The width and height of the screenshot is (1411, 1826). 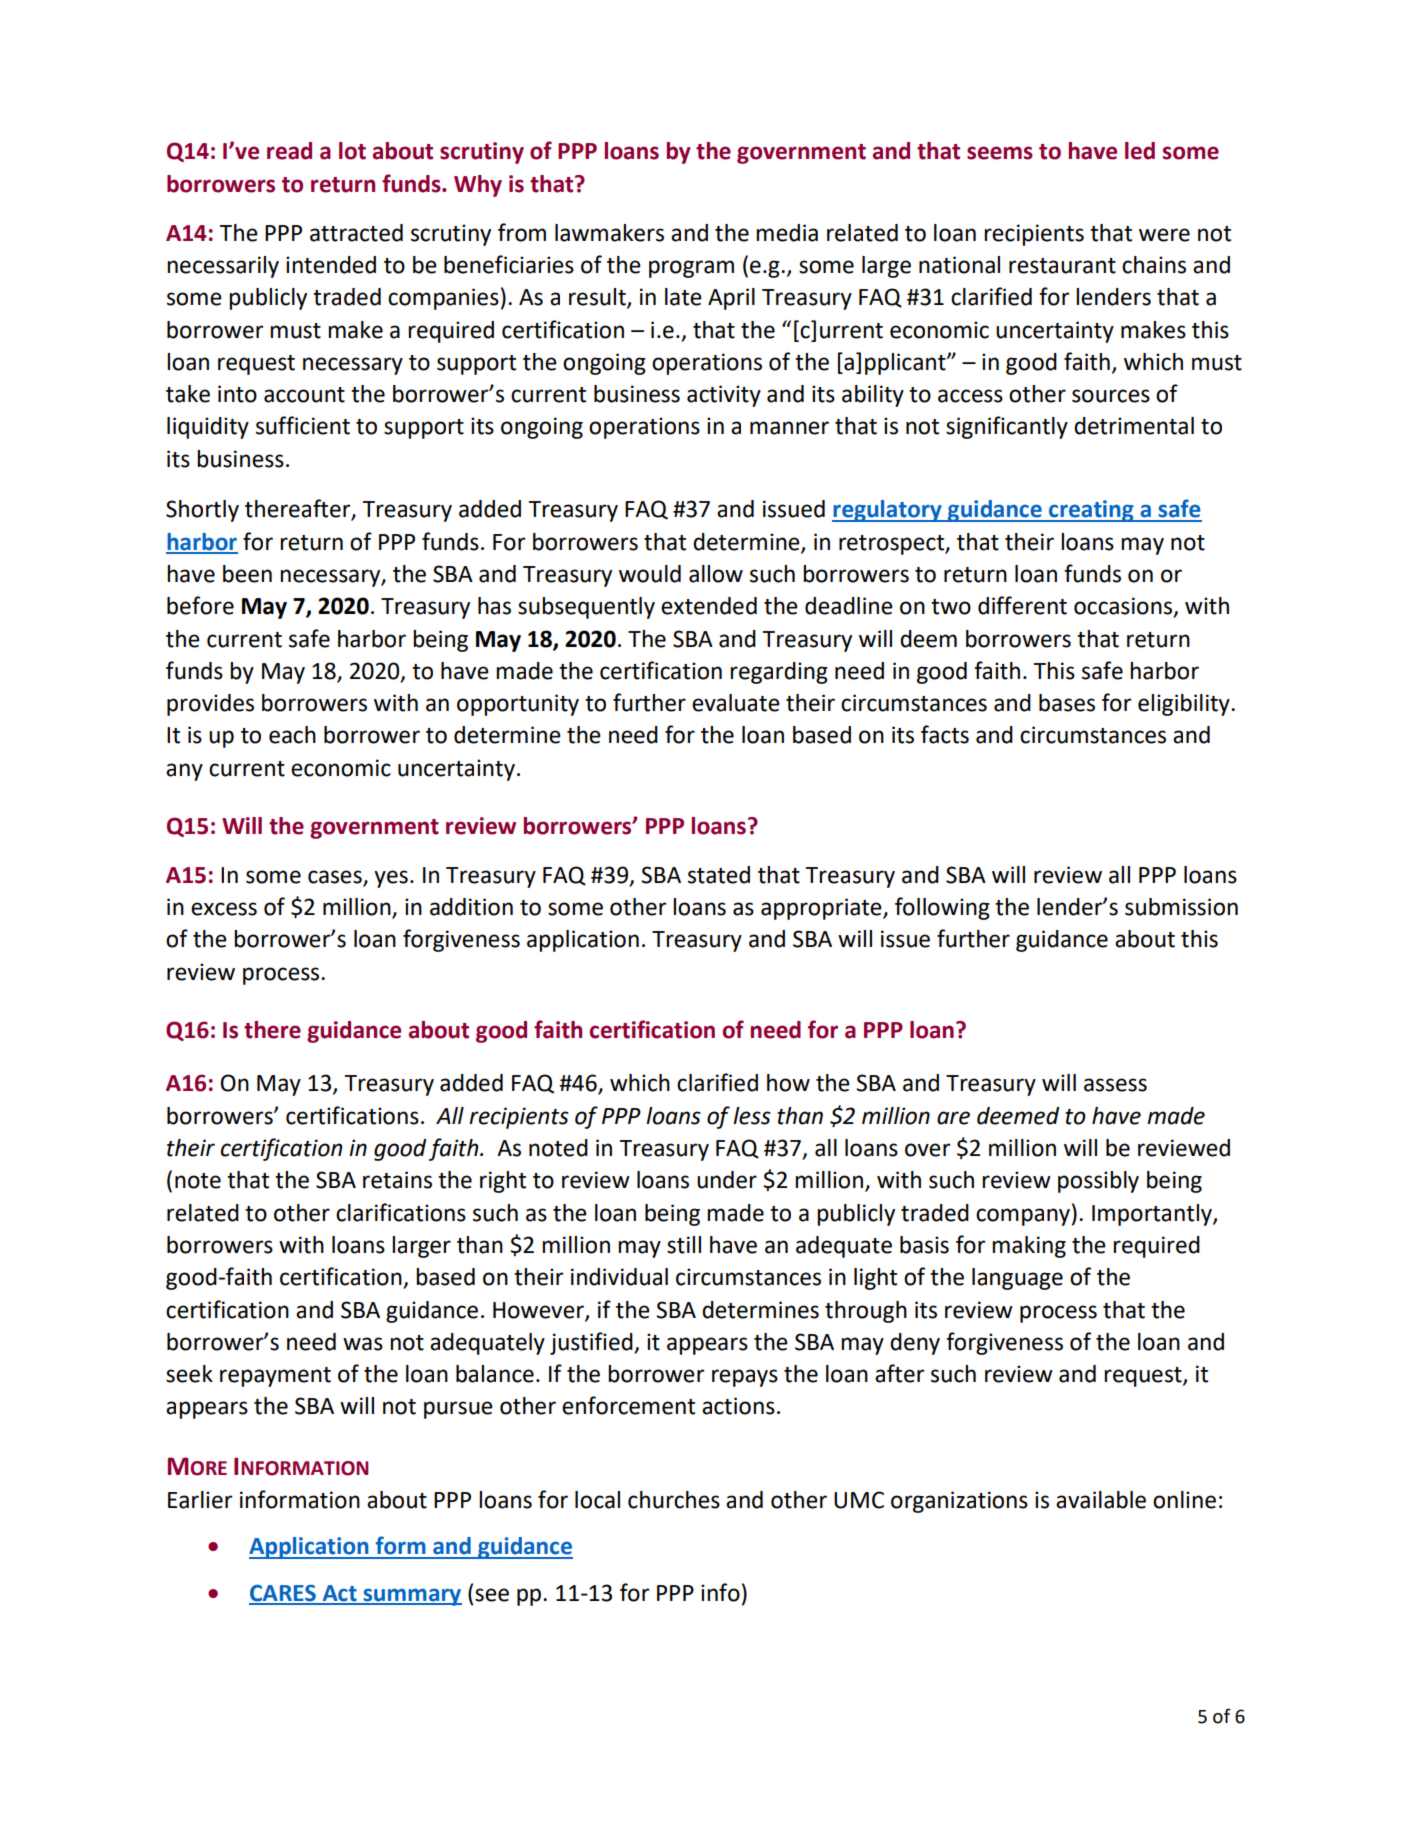 What do you see at coordinates (292, 735) in the screenshot?
I see `each` at bounding box center [292, 735].
